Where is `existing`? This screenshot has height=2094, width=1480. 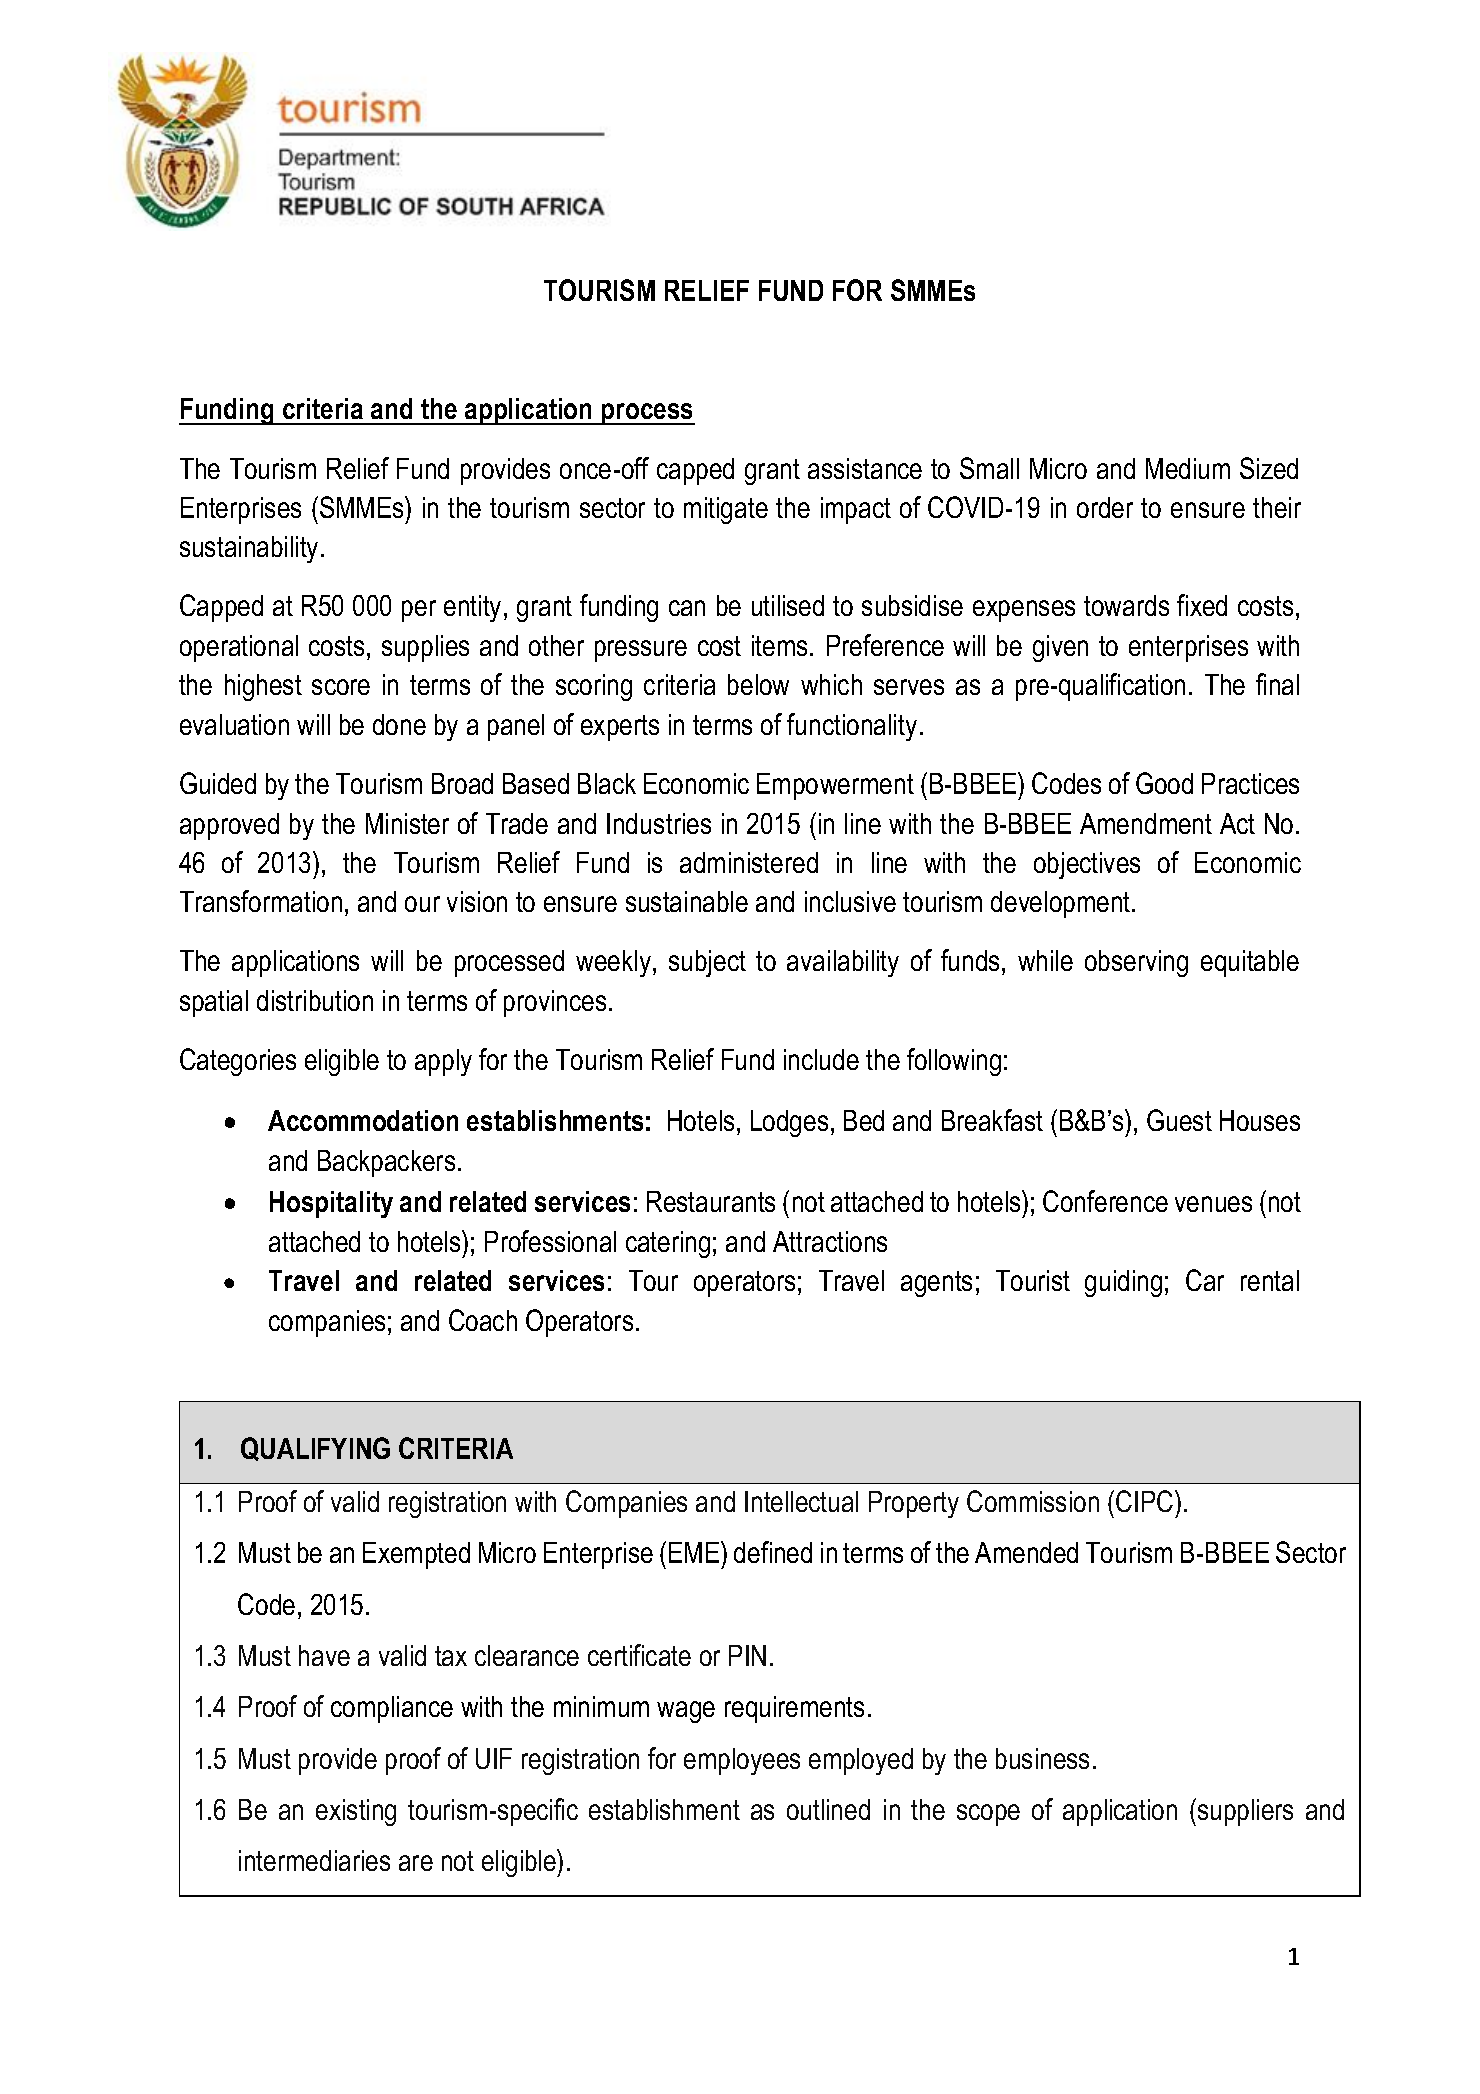 existing is located at coordinates (356, 1812).
